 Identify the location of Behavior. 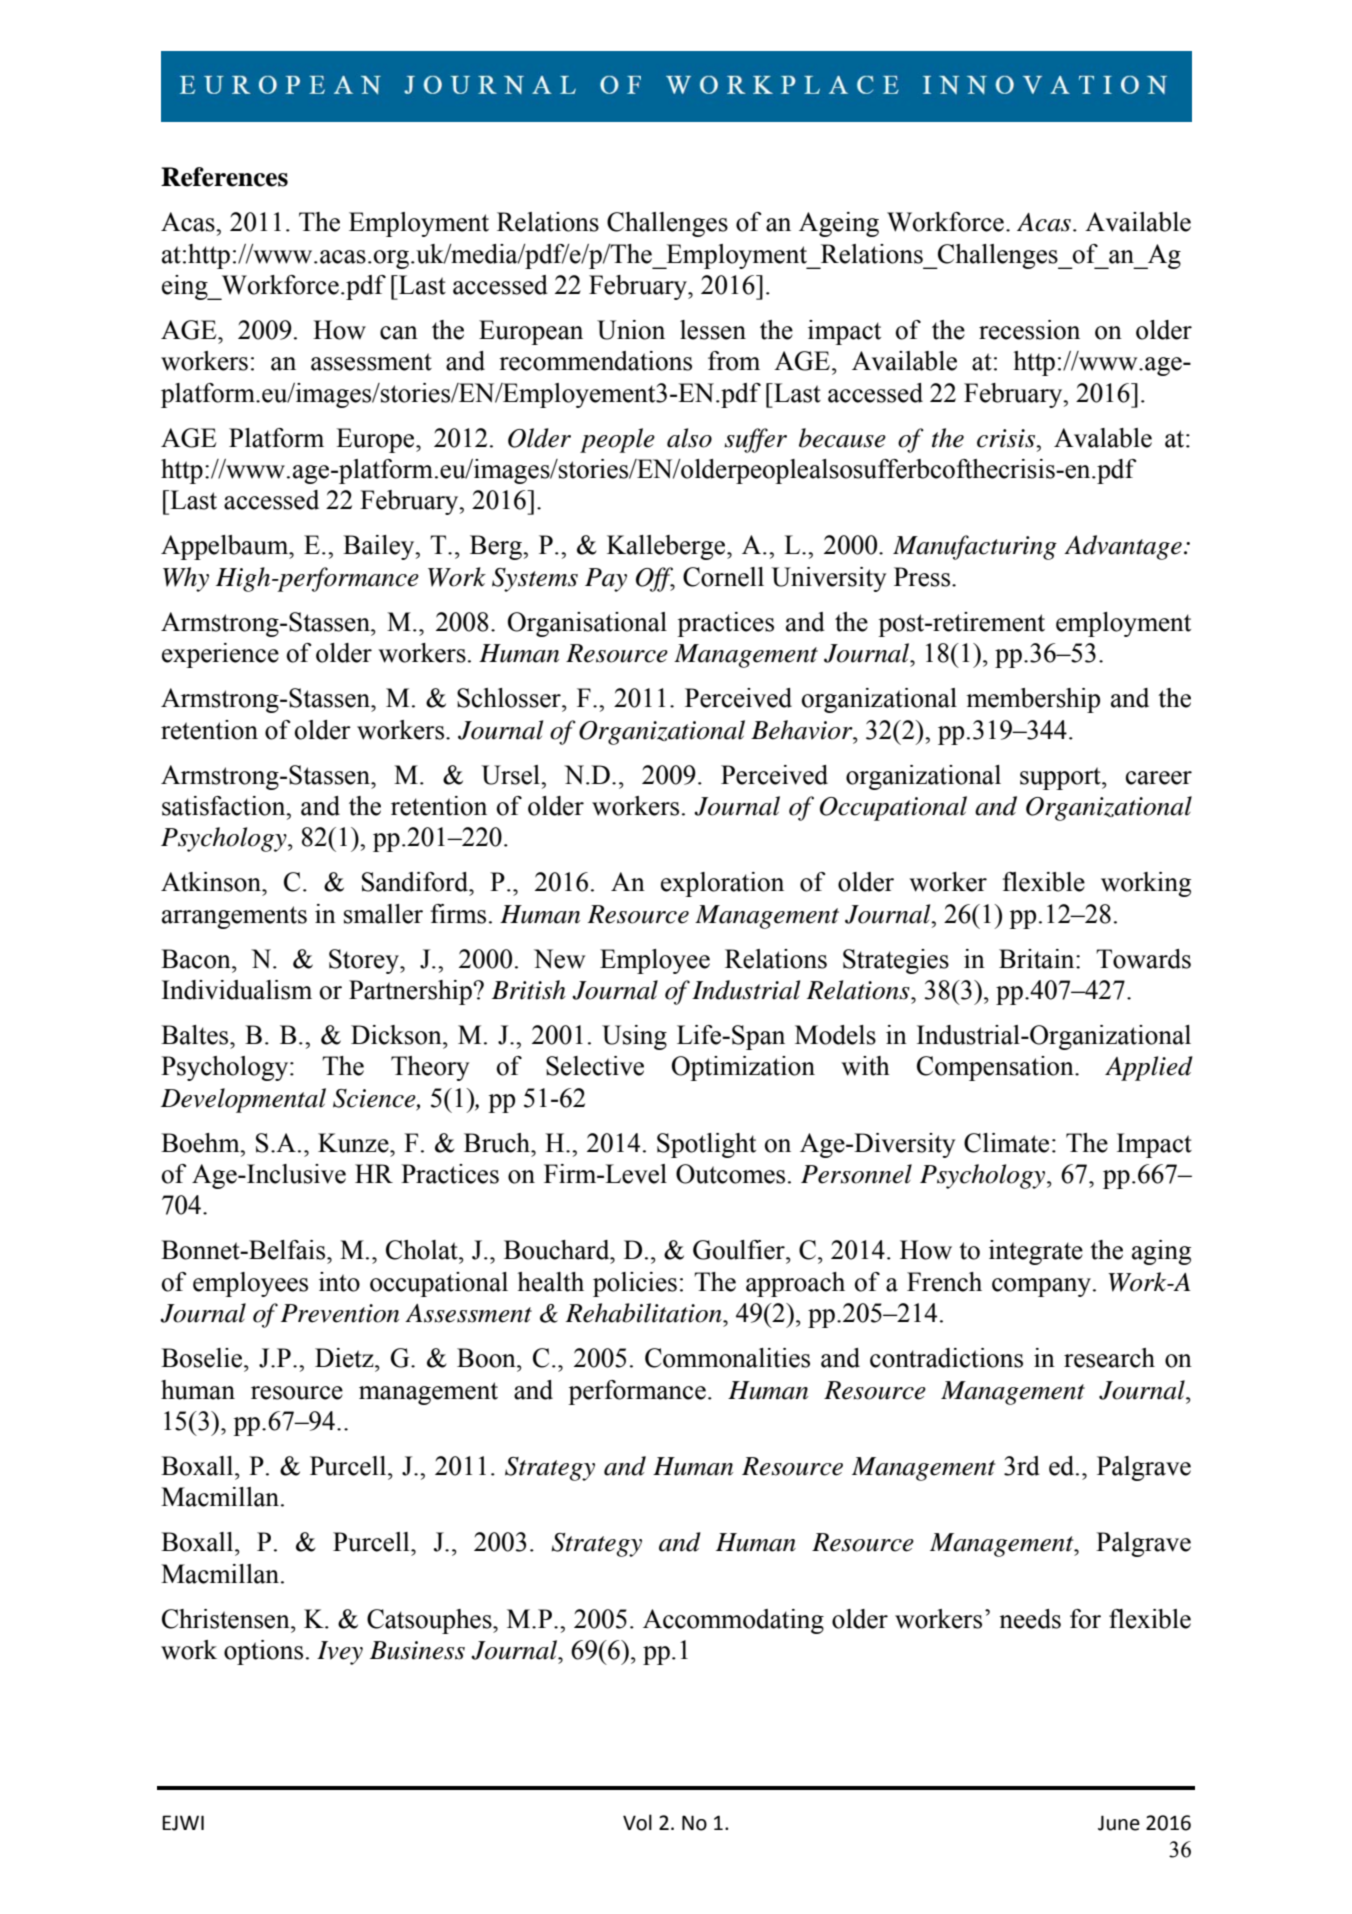
(803, 730).
